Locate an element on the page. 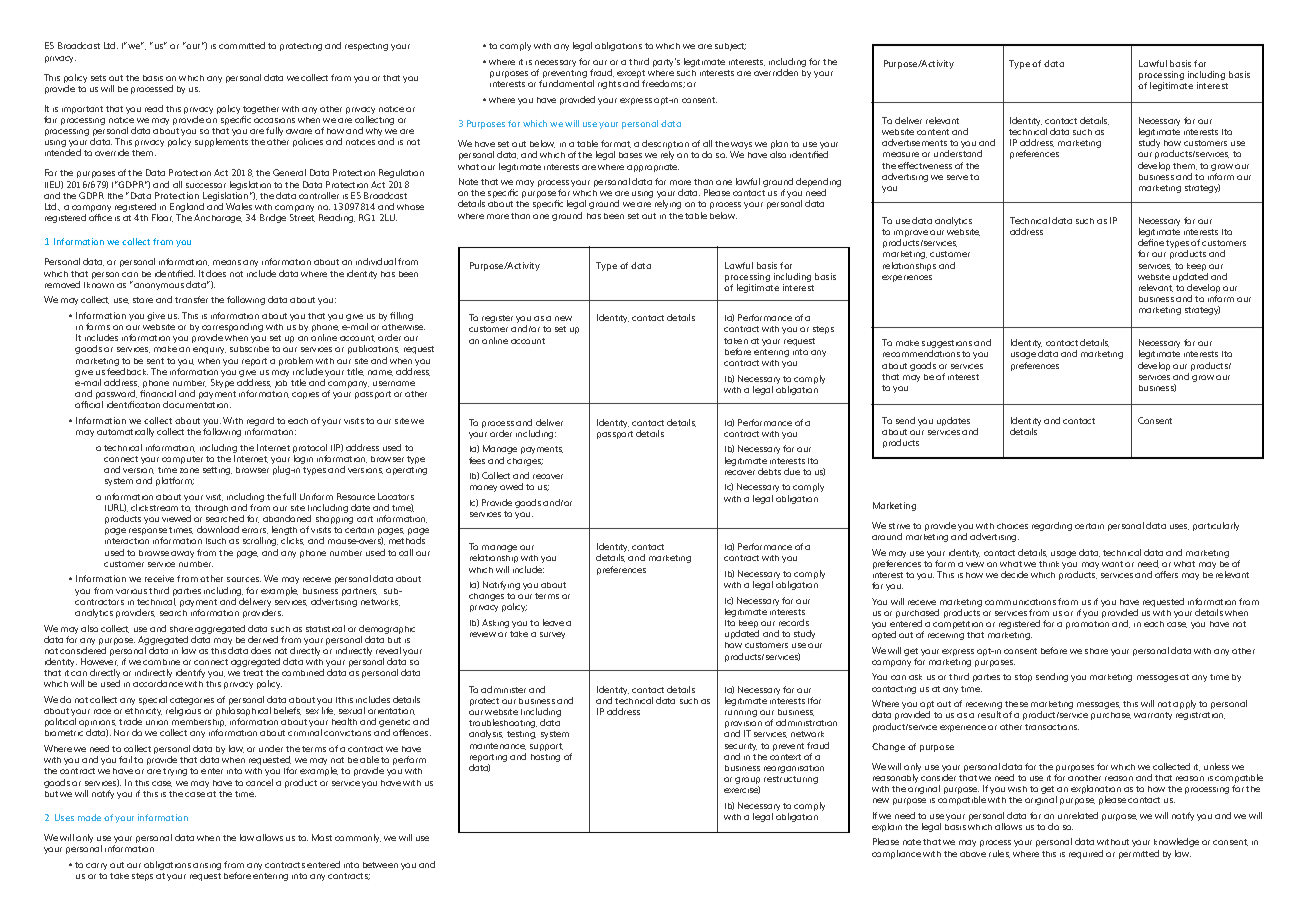 This document has height=924, width=1308. owed is located at coordinates (511, 486).
